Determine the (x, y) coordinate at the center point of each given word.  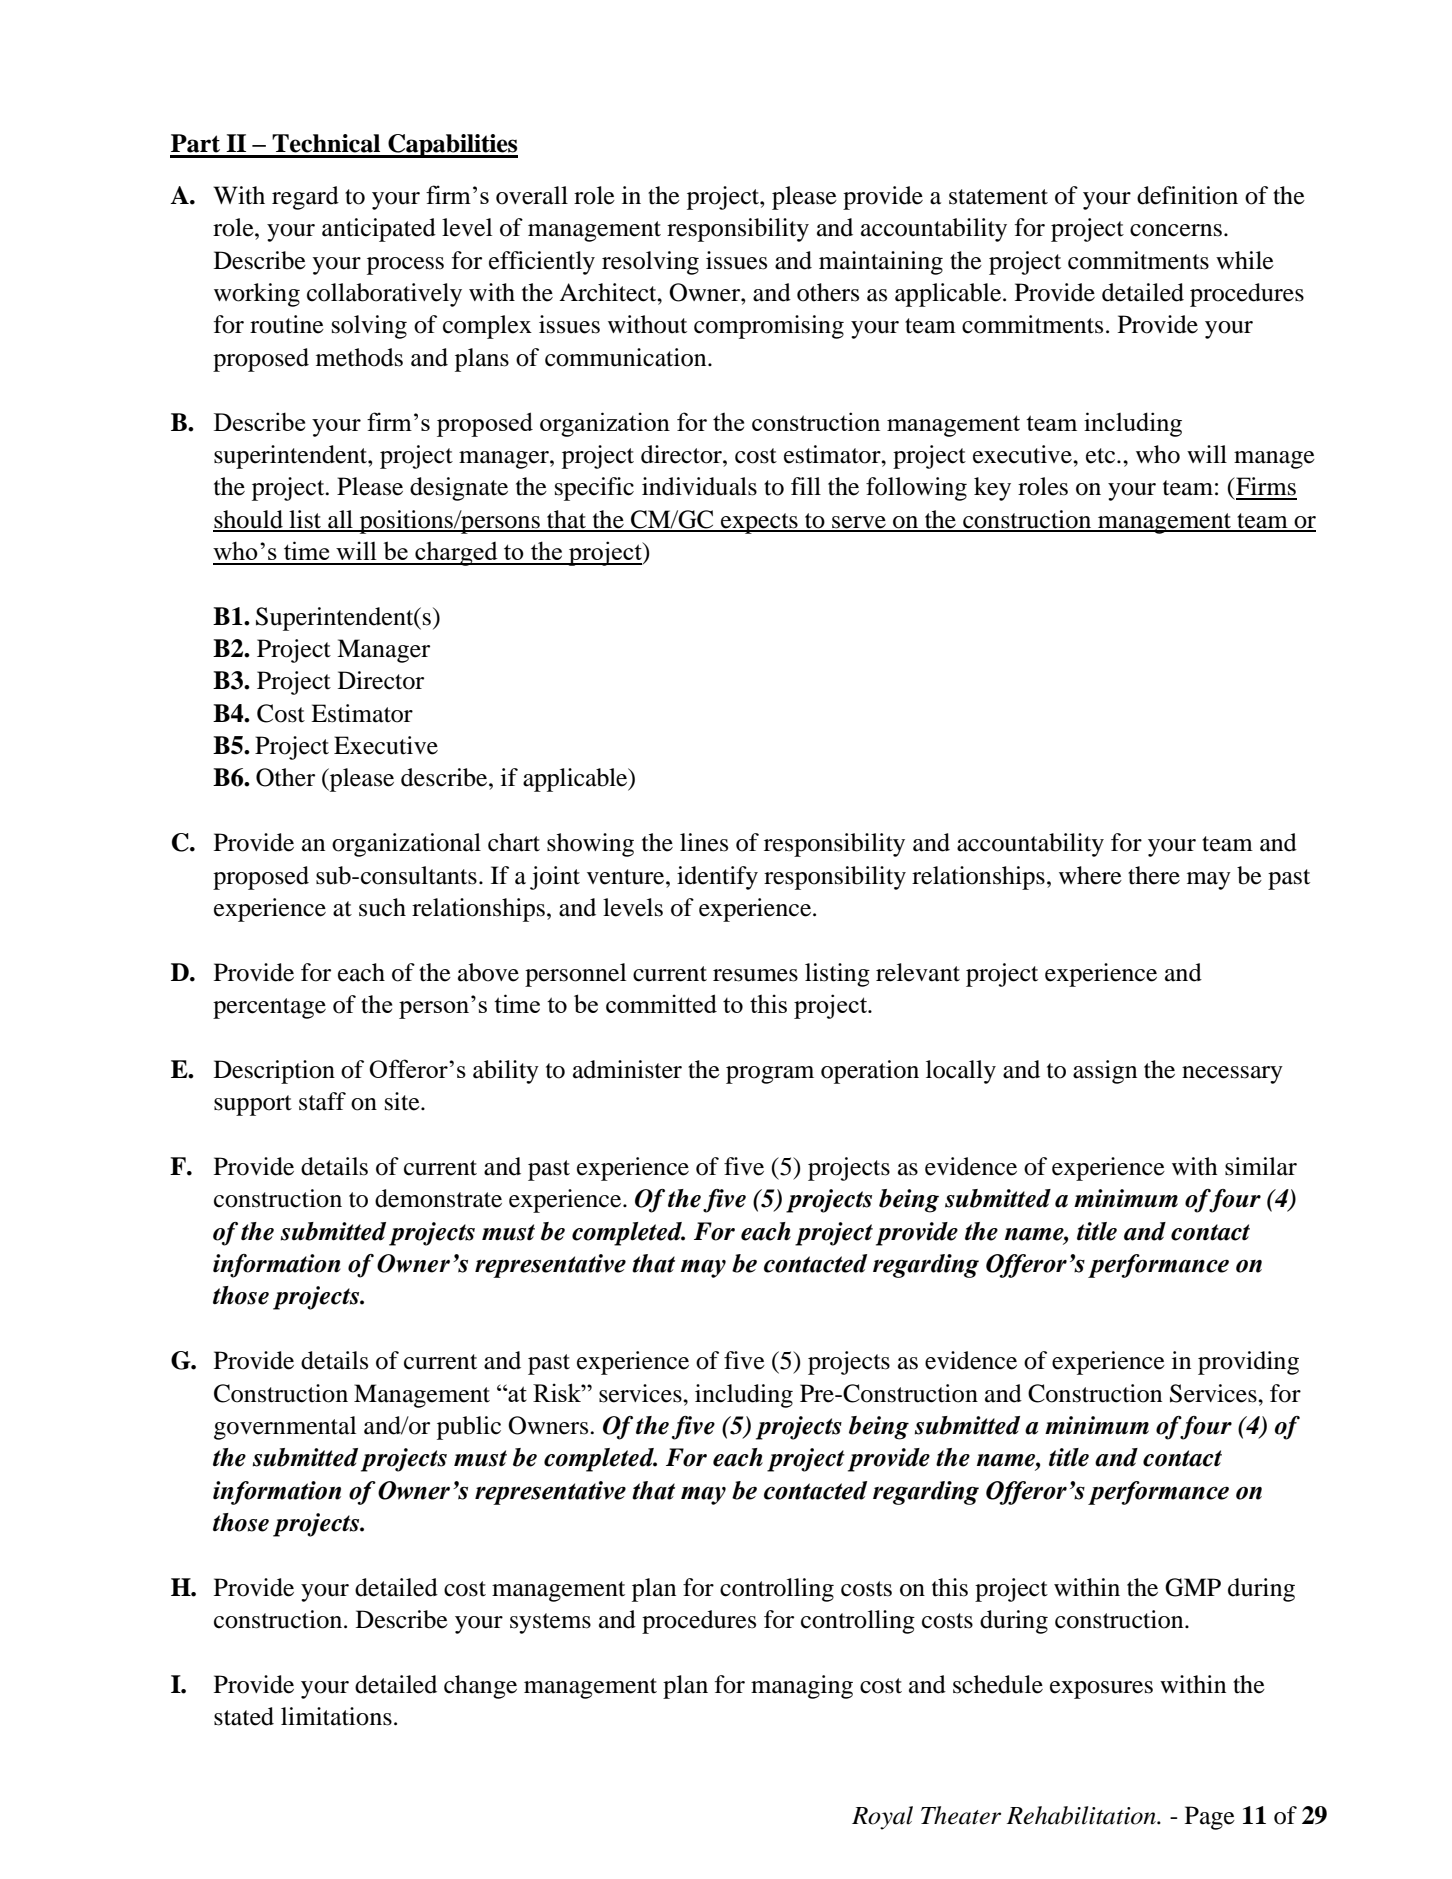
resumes (755, 975)
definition (1187, 195)
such (382, 907)
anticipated (379, 230)
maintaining (881, 263)
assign (1105, 1072)
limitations (336, 1716)
